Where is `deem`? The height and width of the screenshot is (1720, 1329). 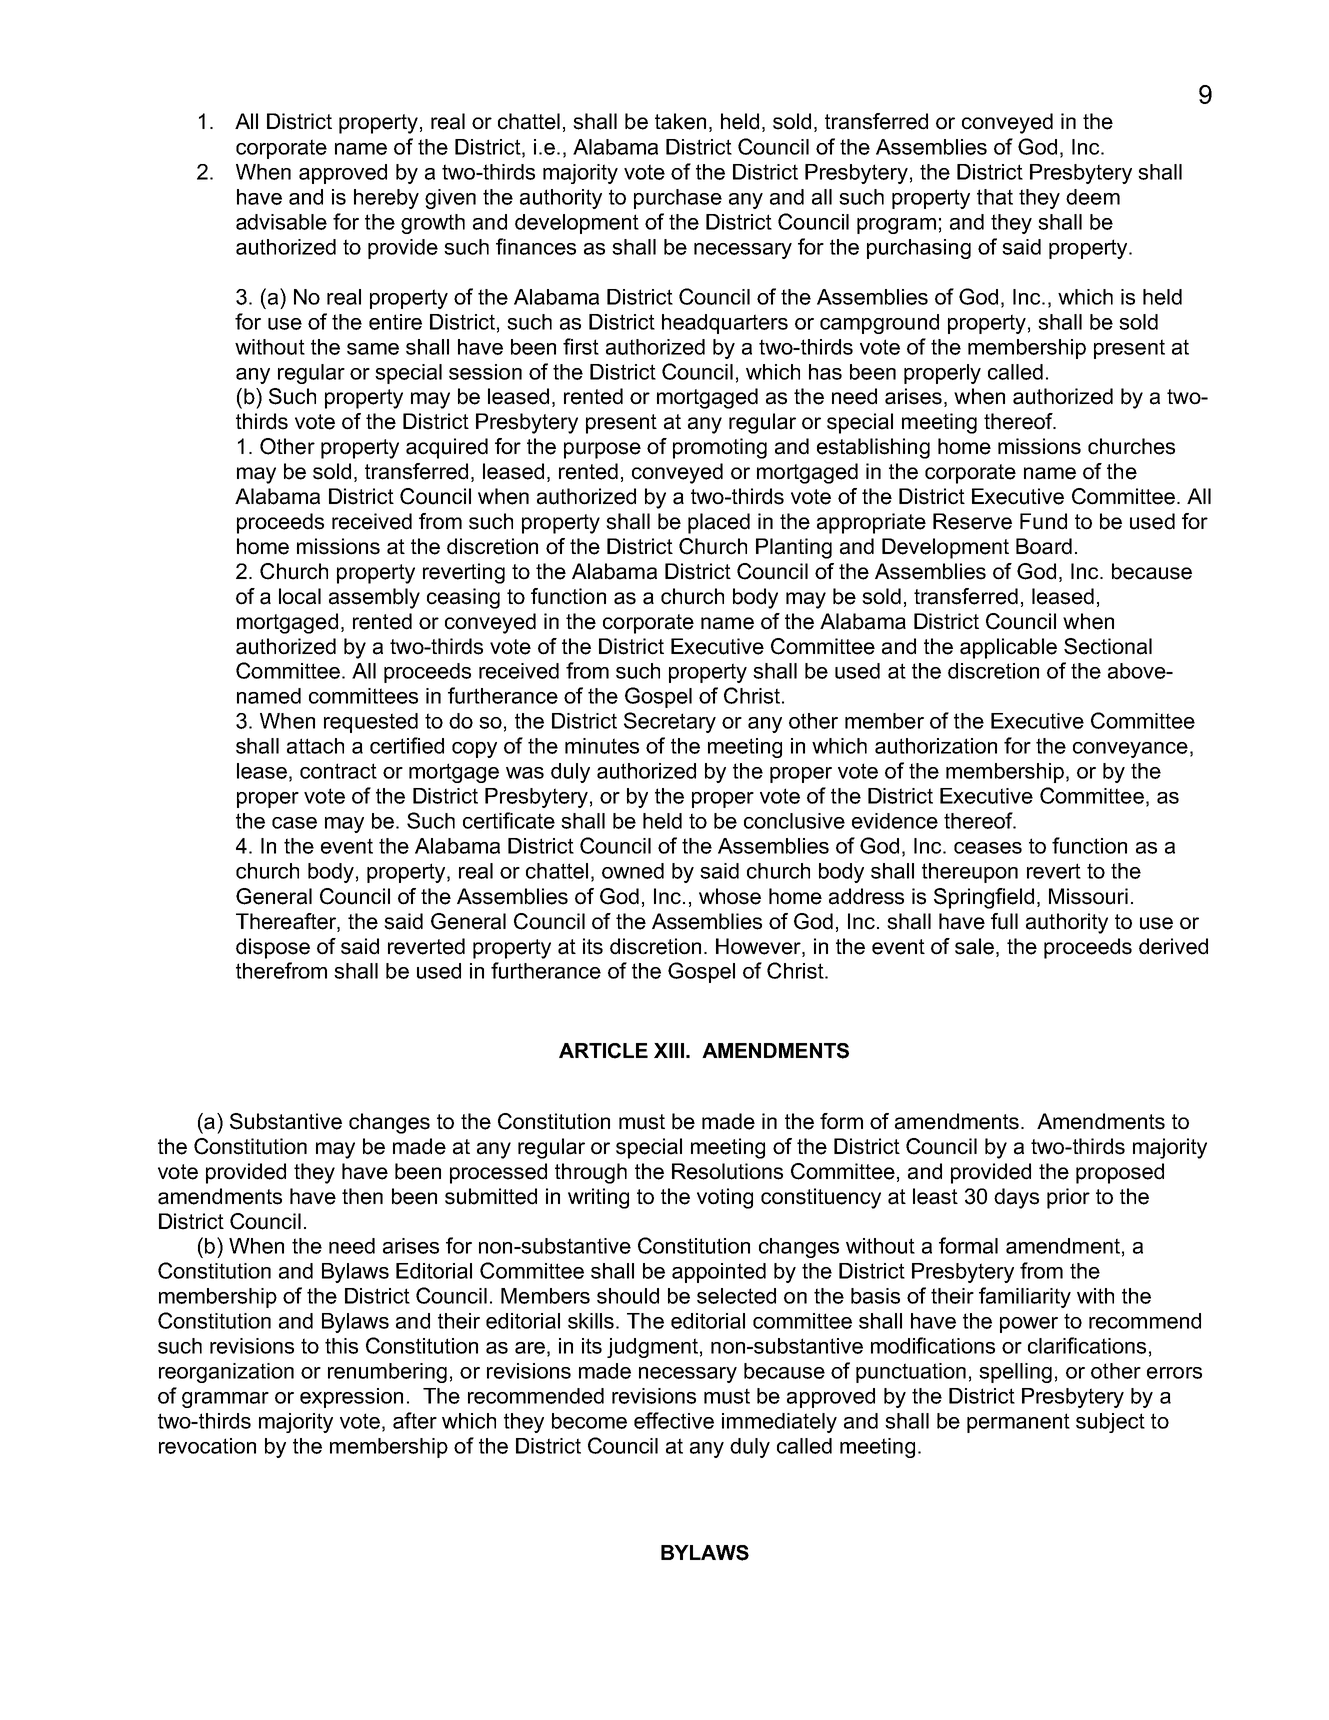
deem is located at coordinates (1093, 197).
